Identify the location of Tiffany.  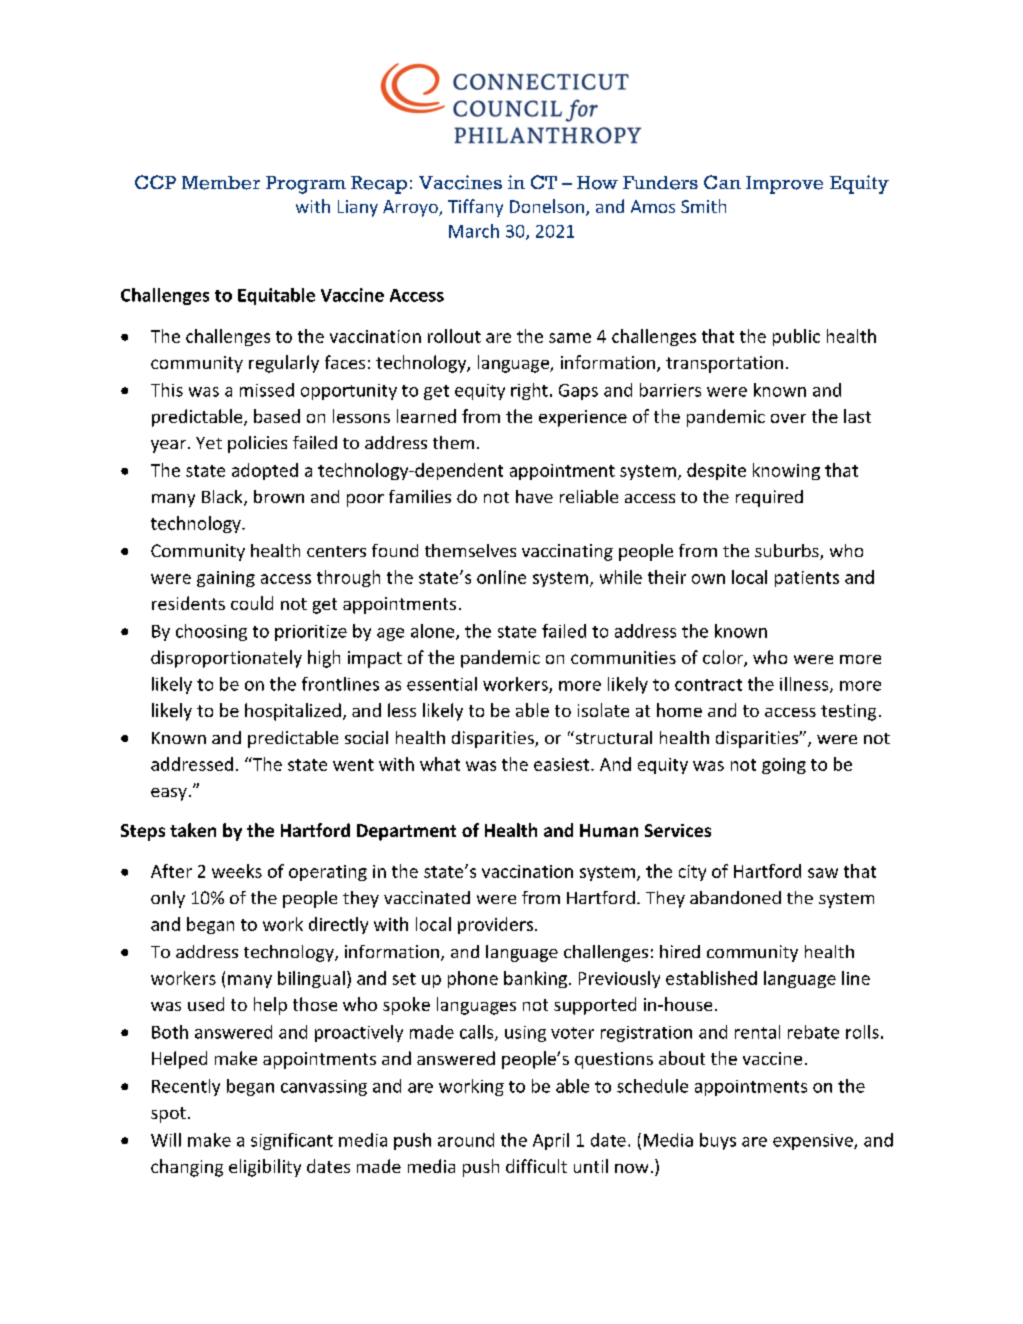
(475, 208).
